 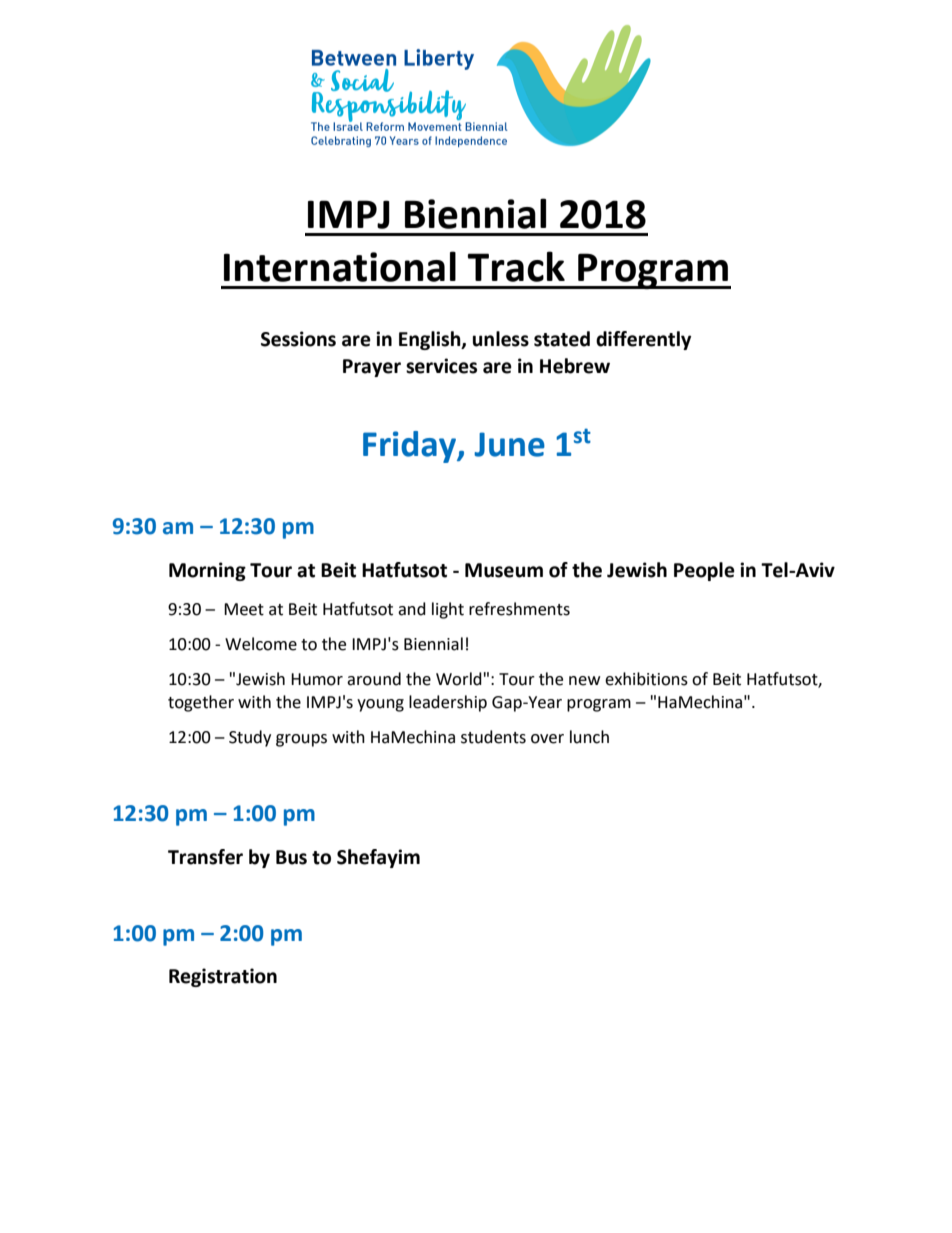 I want to click on Bus, so click(x=291, y=857).
